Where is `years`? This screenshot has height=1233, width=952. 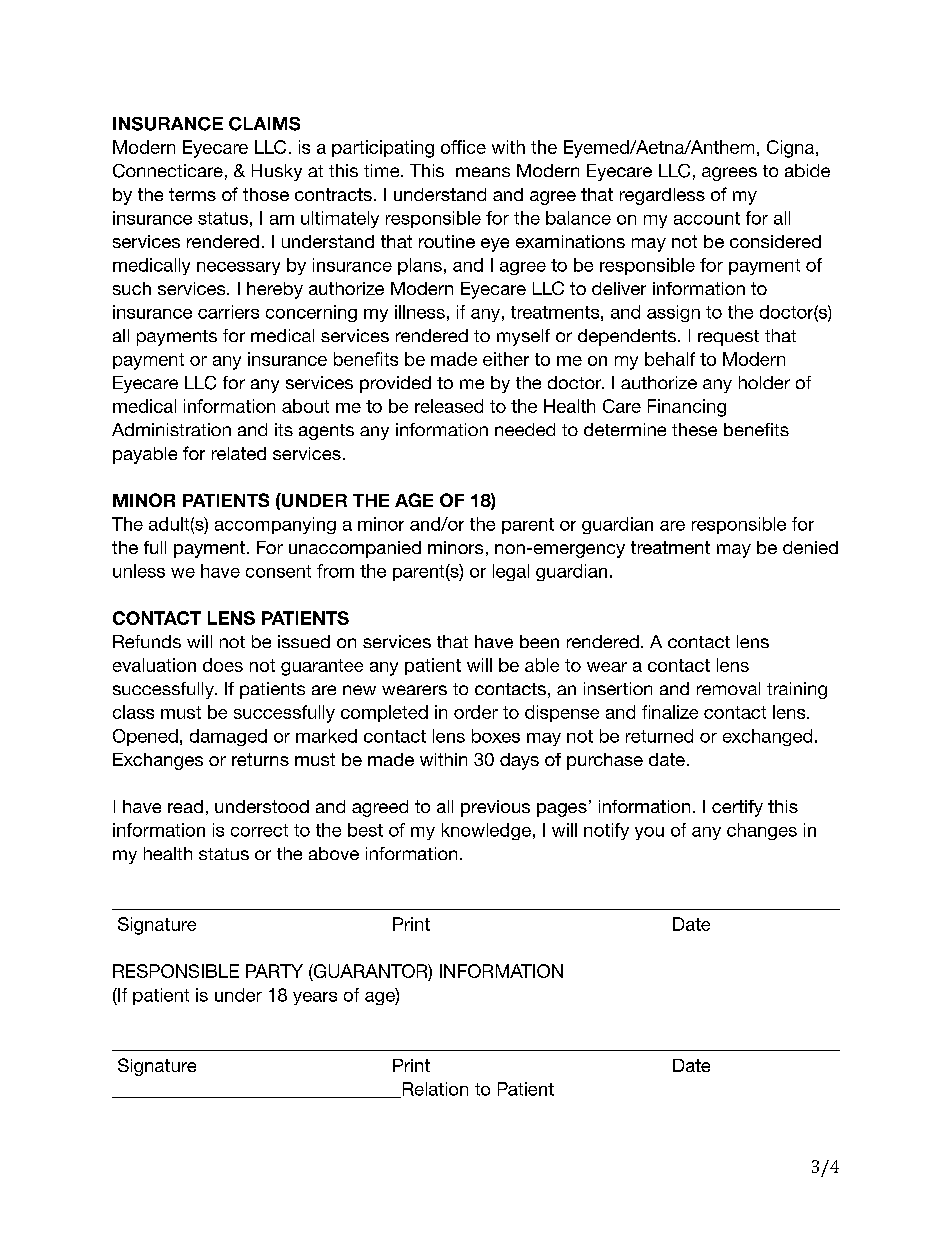 years is located at coordinates (315, 998).
